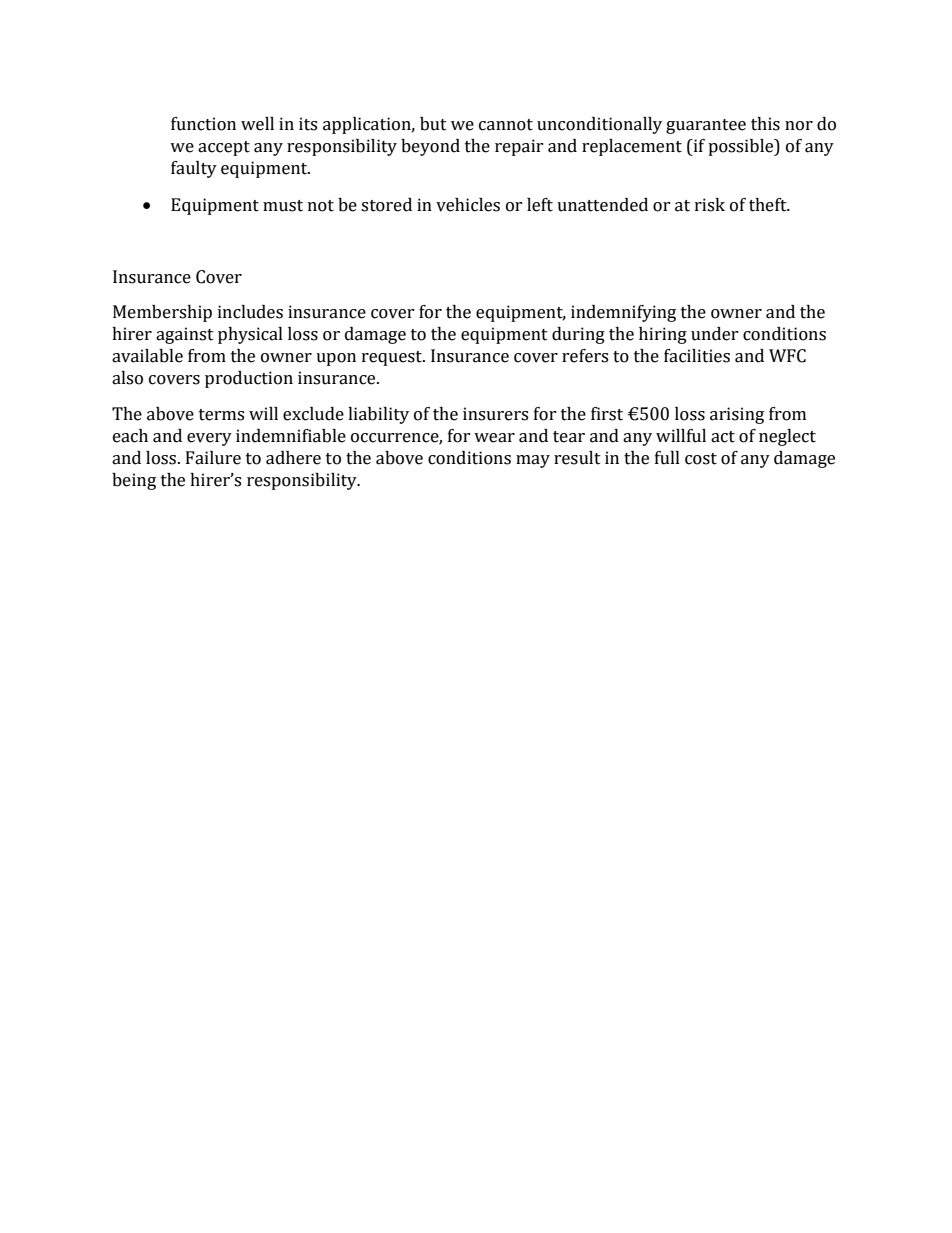 The width and height of the image is (952, 1233). What do you see at coordinates (737, 415) in the image?
I see `arising` at bounding box center [737, 415].
